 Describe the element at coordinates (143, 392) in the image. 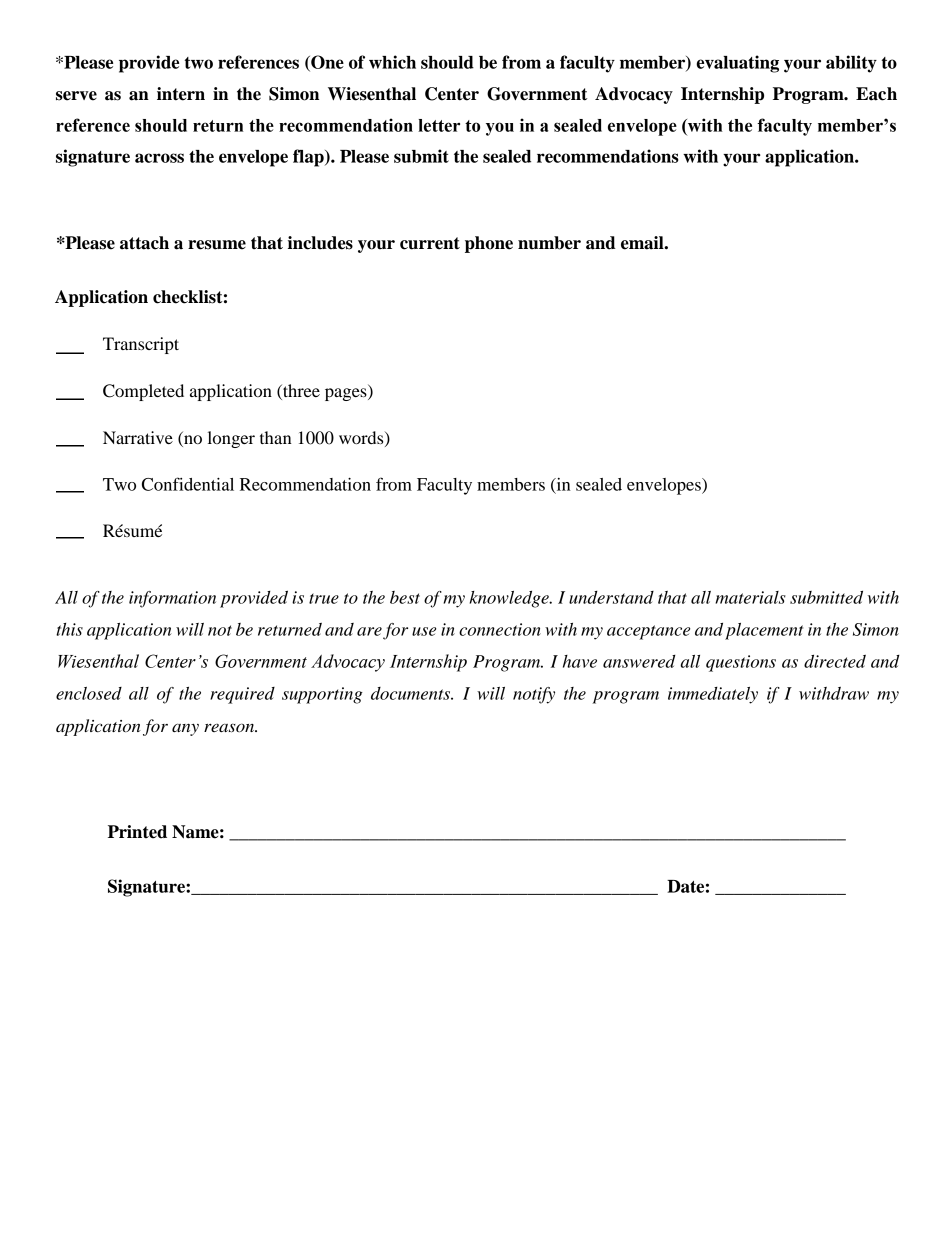

I see `Completed` at that location.
